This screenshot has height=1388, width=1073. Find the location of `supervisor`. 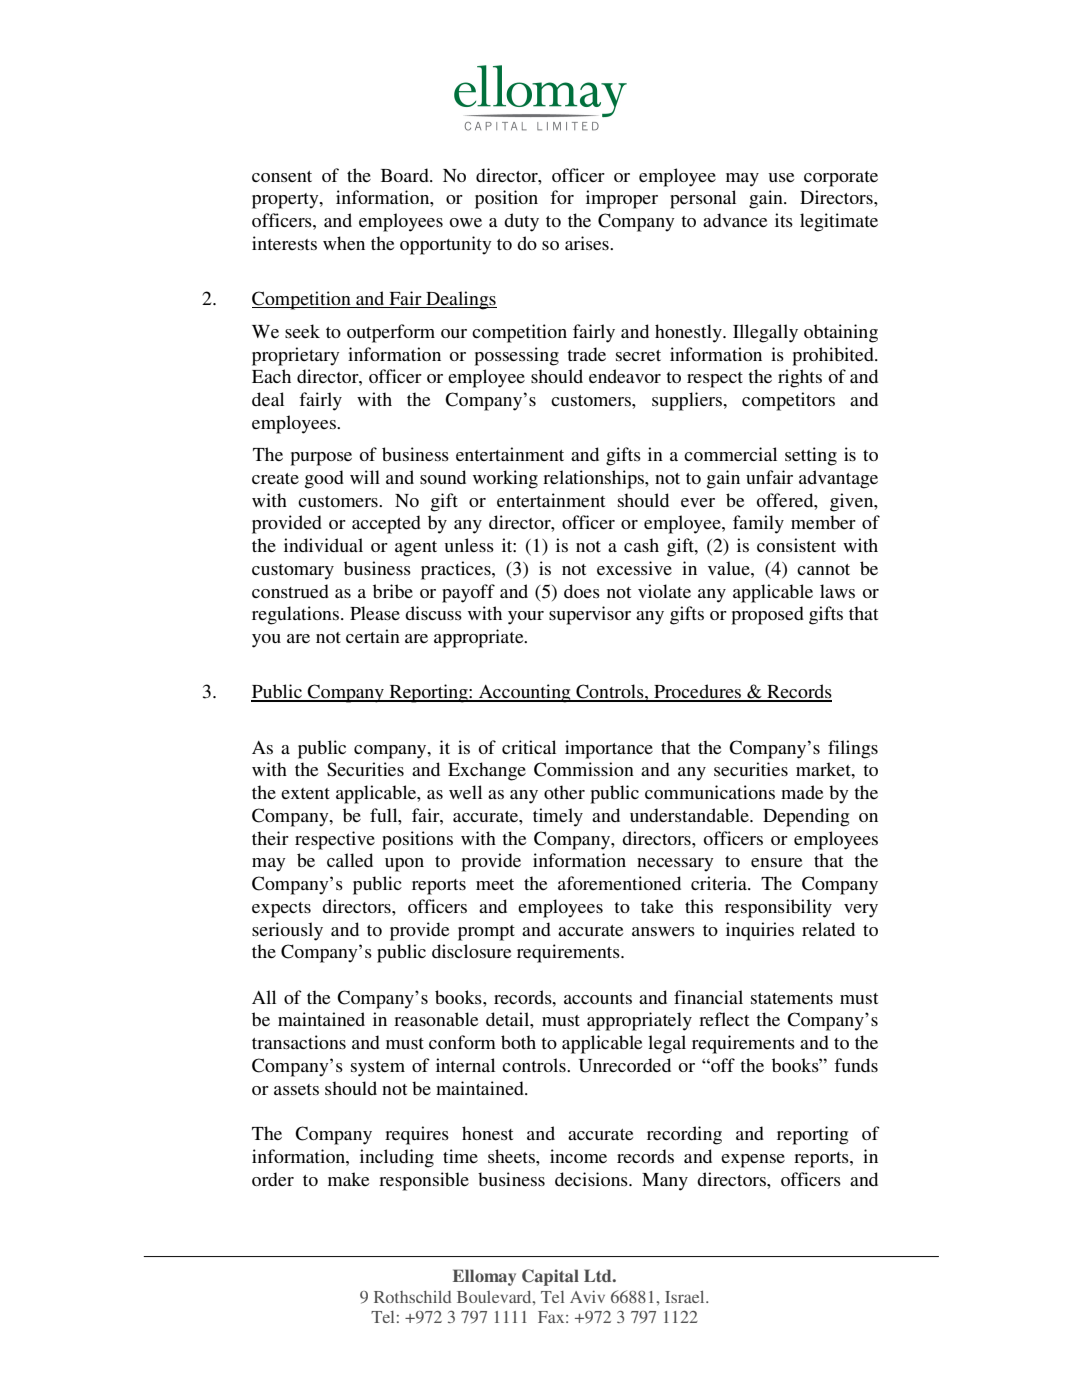

supervisor is located at coordinates (590, 615).
